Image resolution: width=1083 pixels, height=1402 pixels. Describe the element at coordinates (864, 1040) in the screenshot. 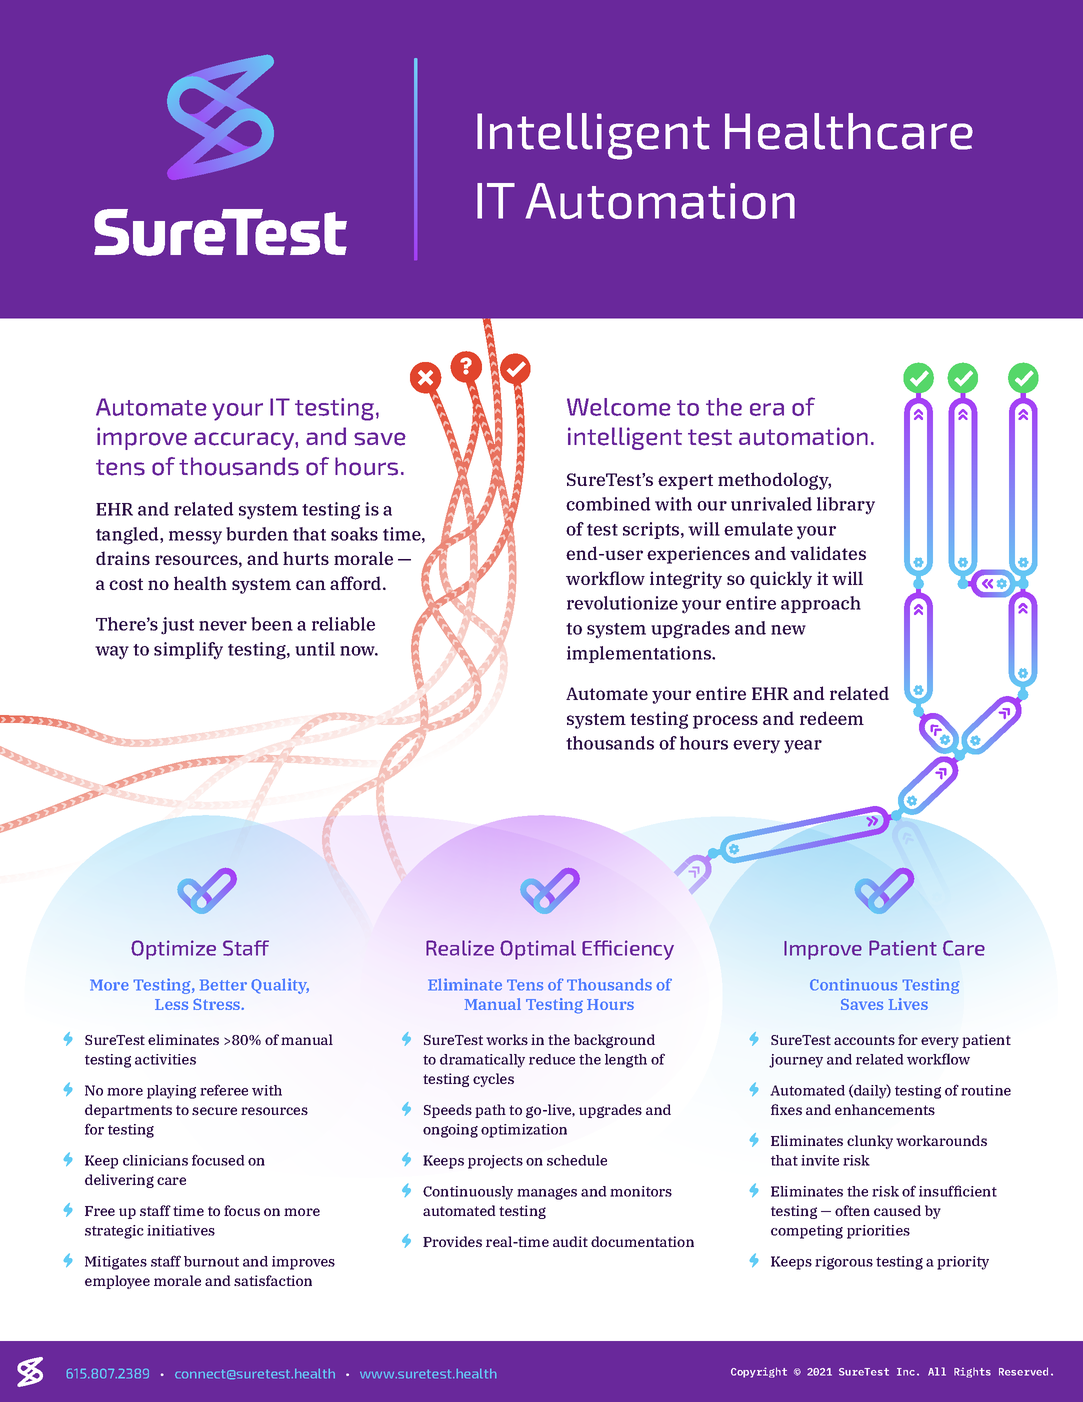

I see `accounts` at that location.
